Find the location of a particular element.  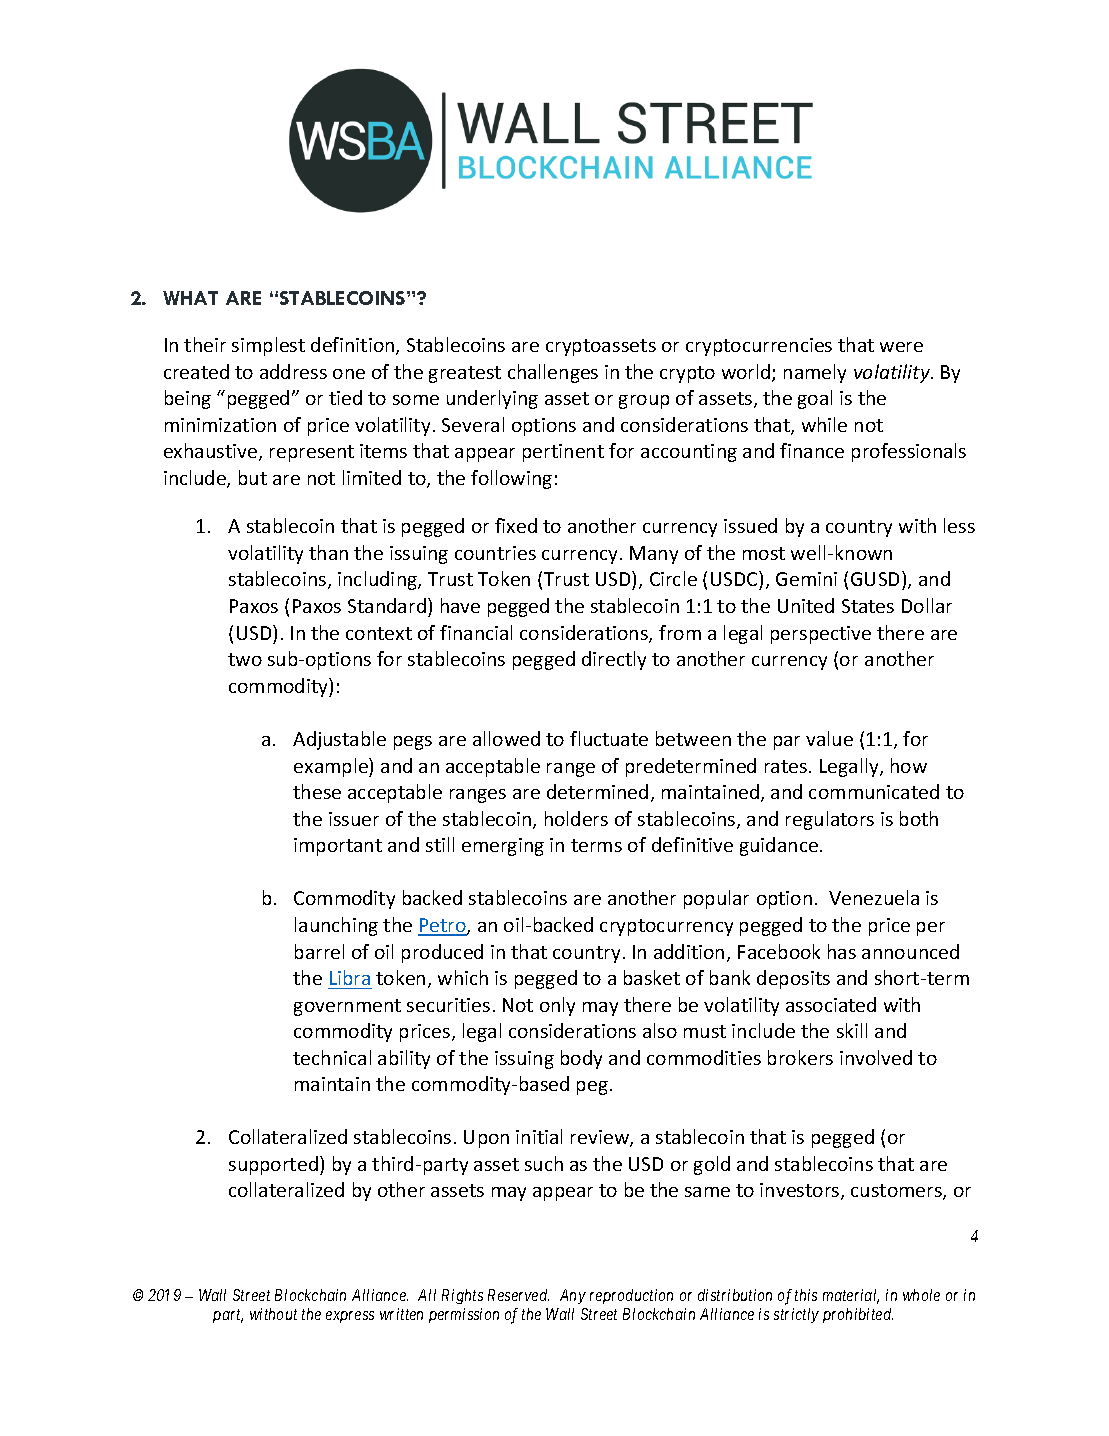

simplest is located at coordinates (268, 346).
